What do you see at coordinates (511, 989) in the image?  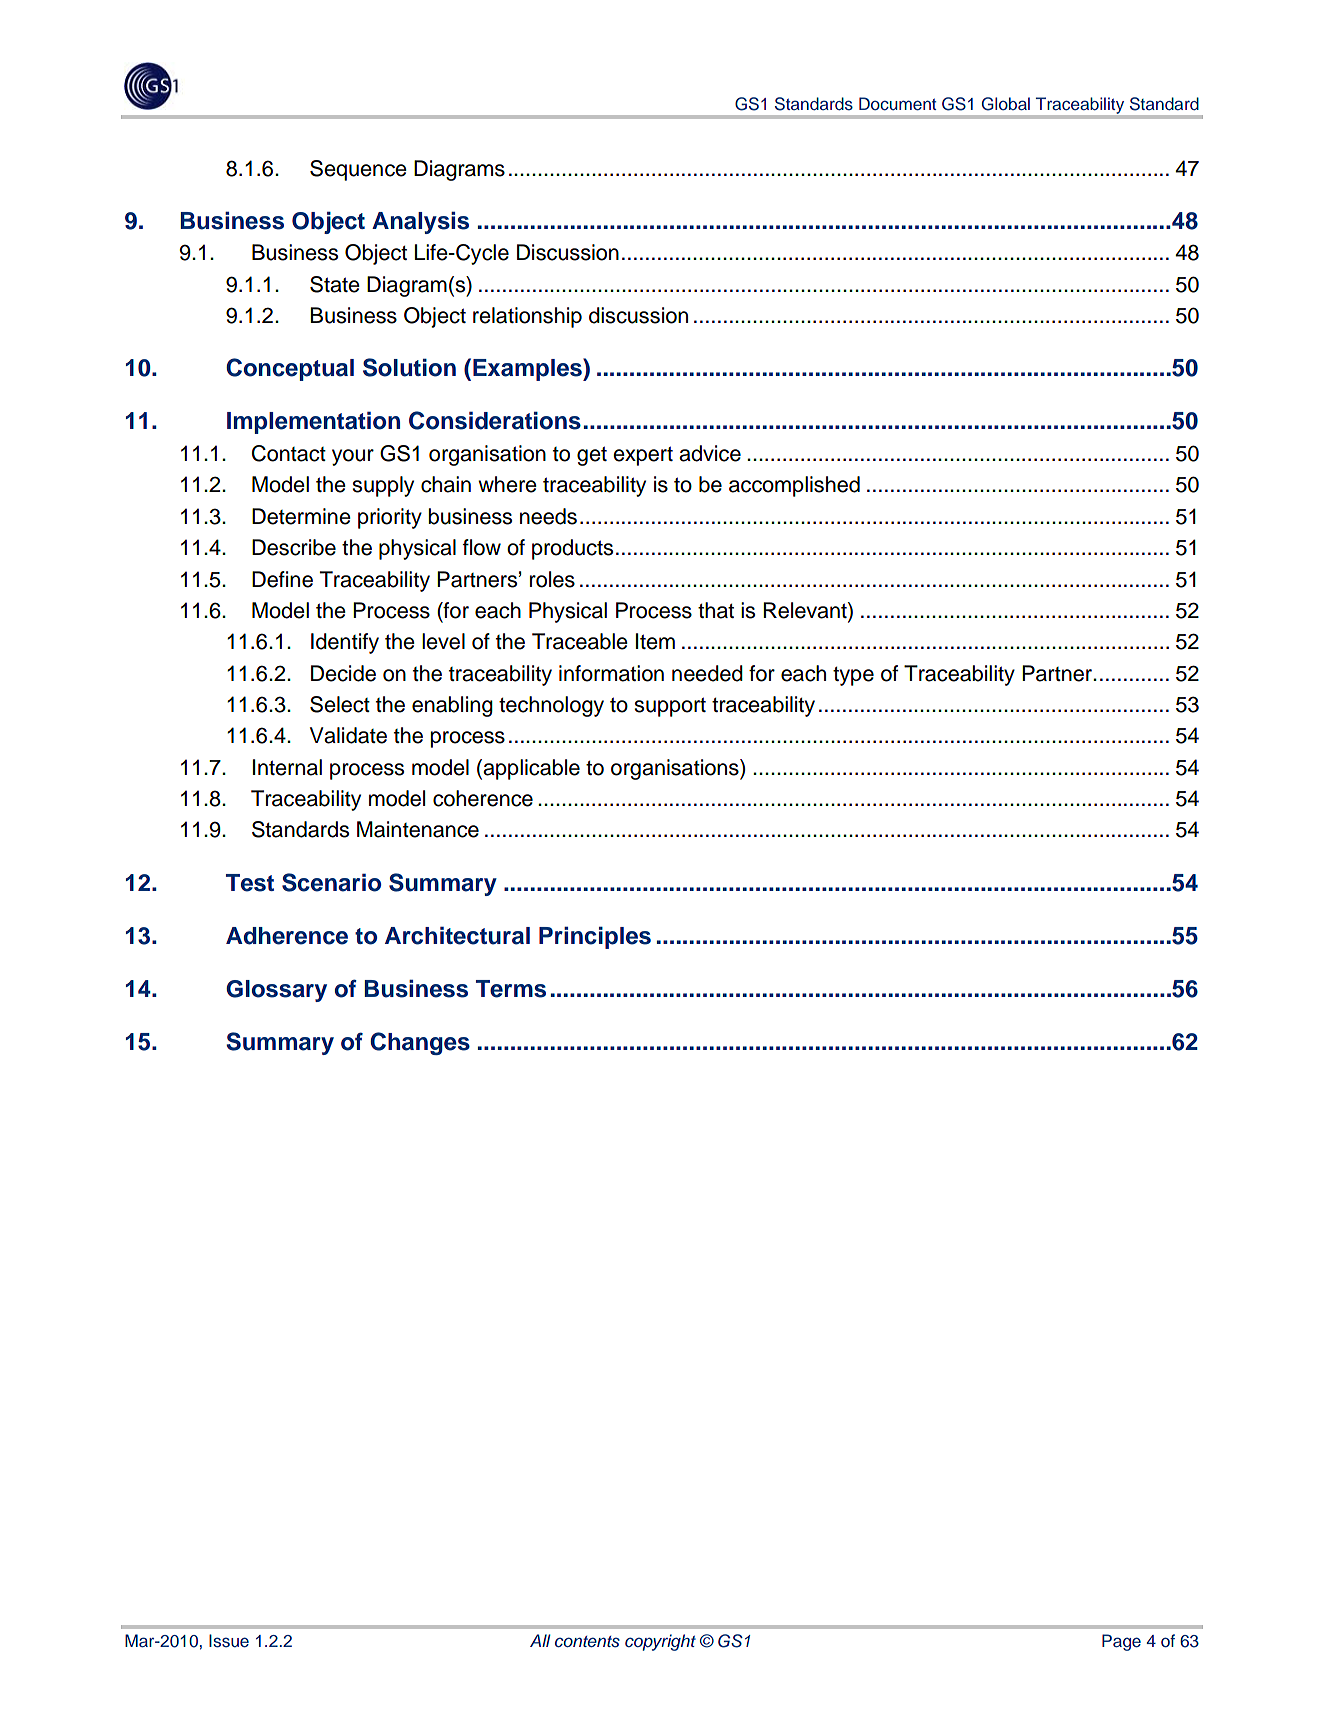 I see `Terms` at bounding box center [511, 989].
